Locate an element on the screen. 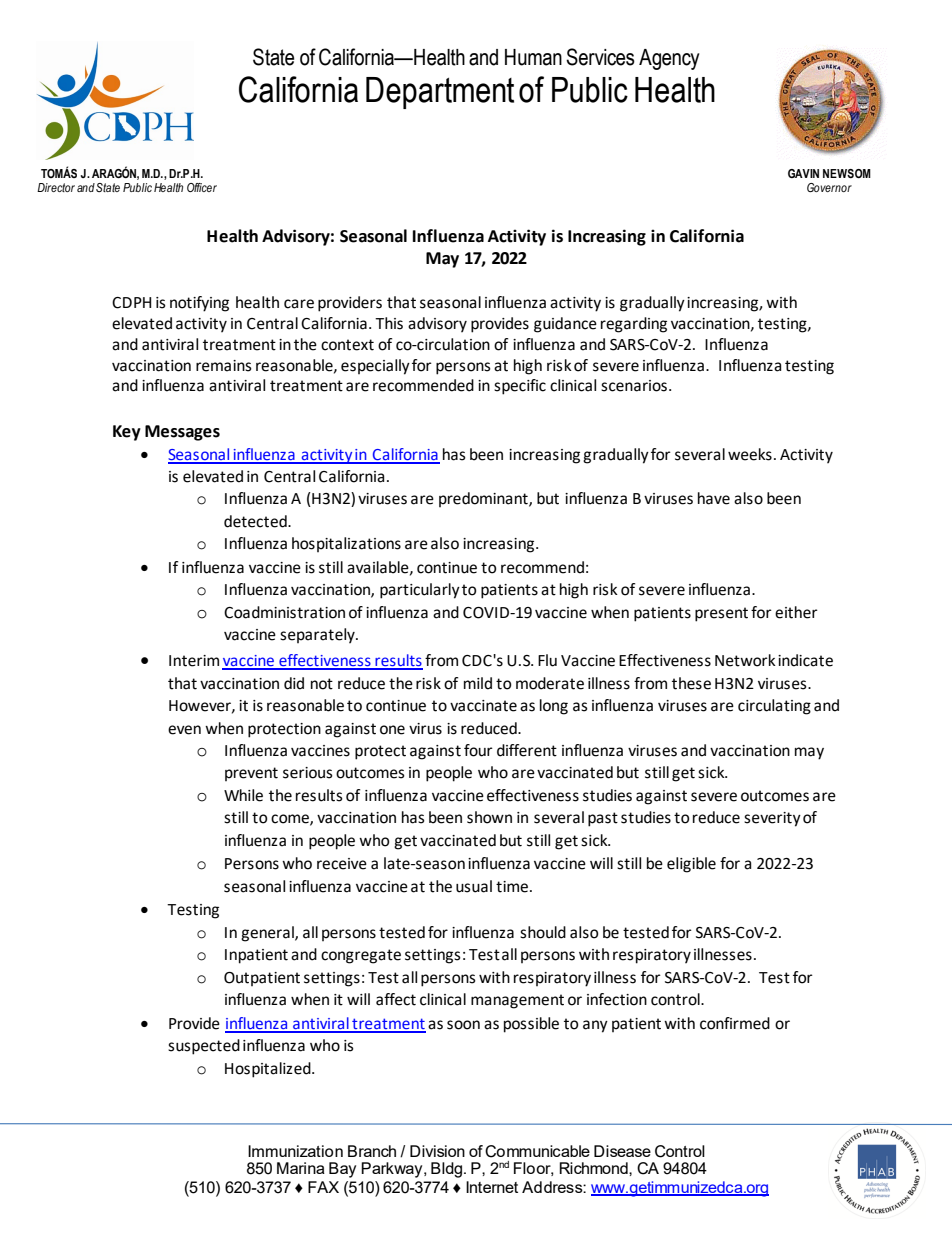  weeks is located at coordinates (750, 454).
